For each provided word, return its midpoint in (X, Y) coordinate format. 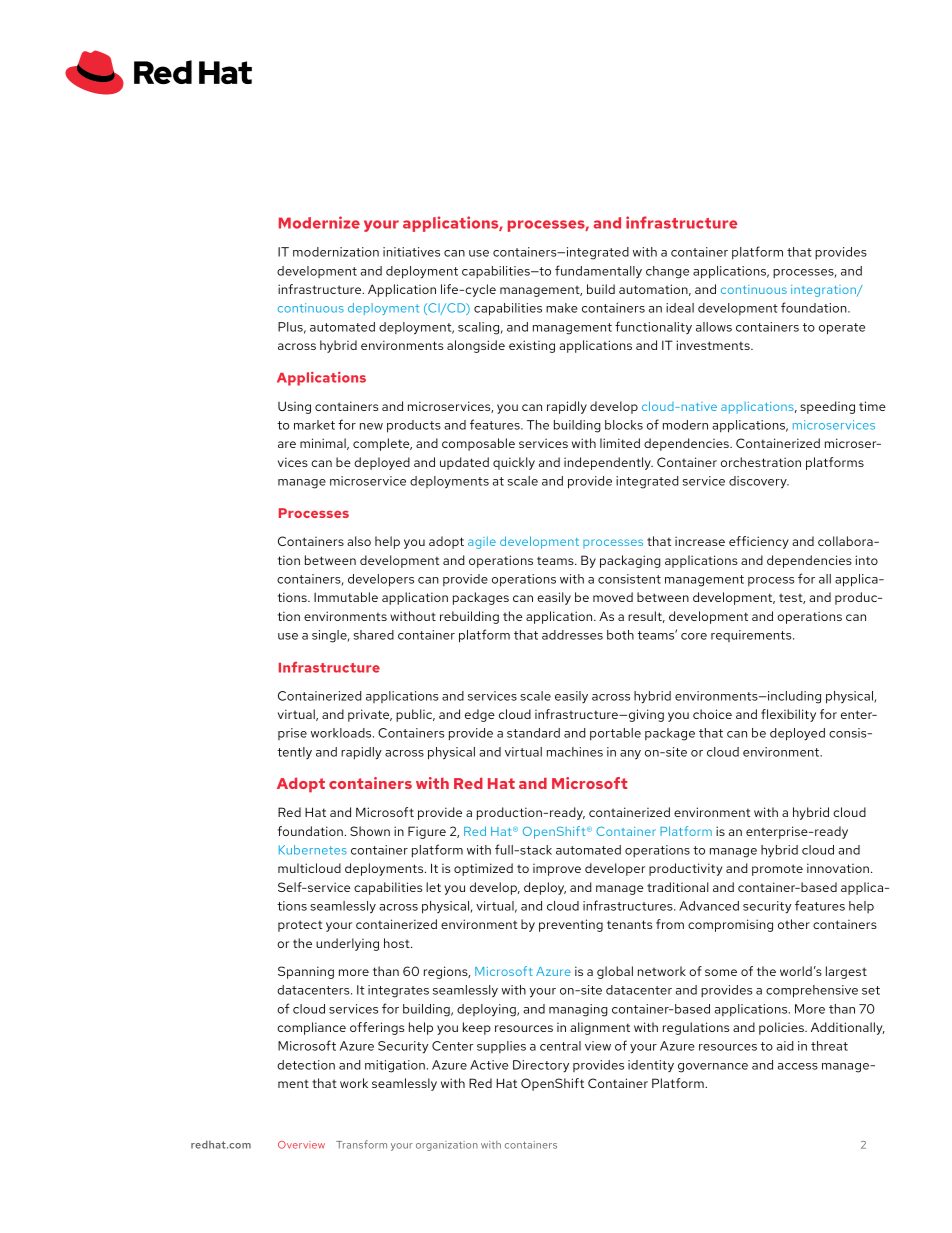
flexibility (788, 715)
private (370, 715)
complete (382, 444)
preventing (571, 925)
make (562, 308)
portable (615, 734)
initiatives (411, 252)
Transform (361, 1144)
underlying (347, 944)
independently (608, 463)
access (798, 1066)
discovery (759, 482)
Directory (541, 1066)
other (794, 924)
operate (842, 329)
